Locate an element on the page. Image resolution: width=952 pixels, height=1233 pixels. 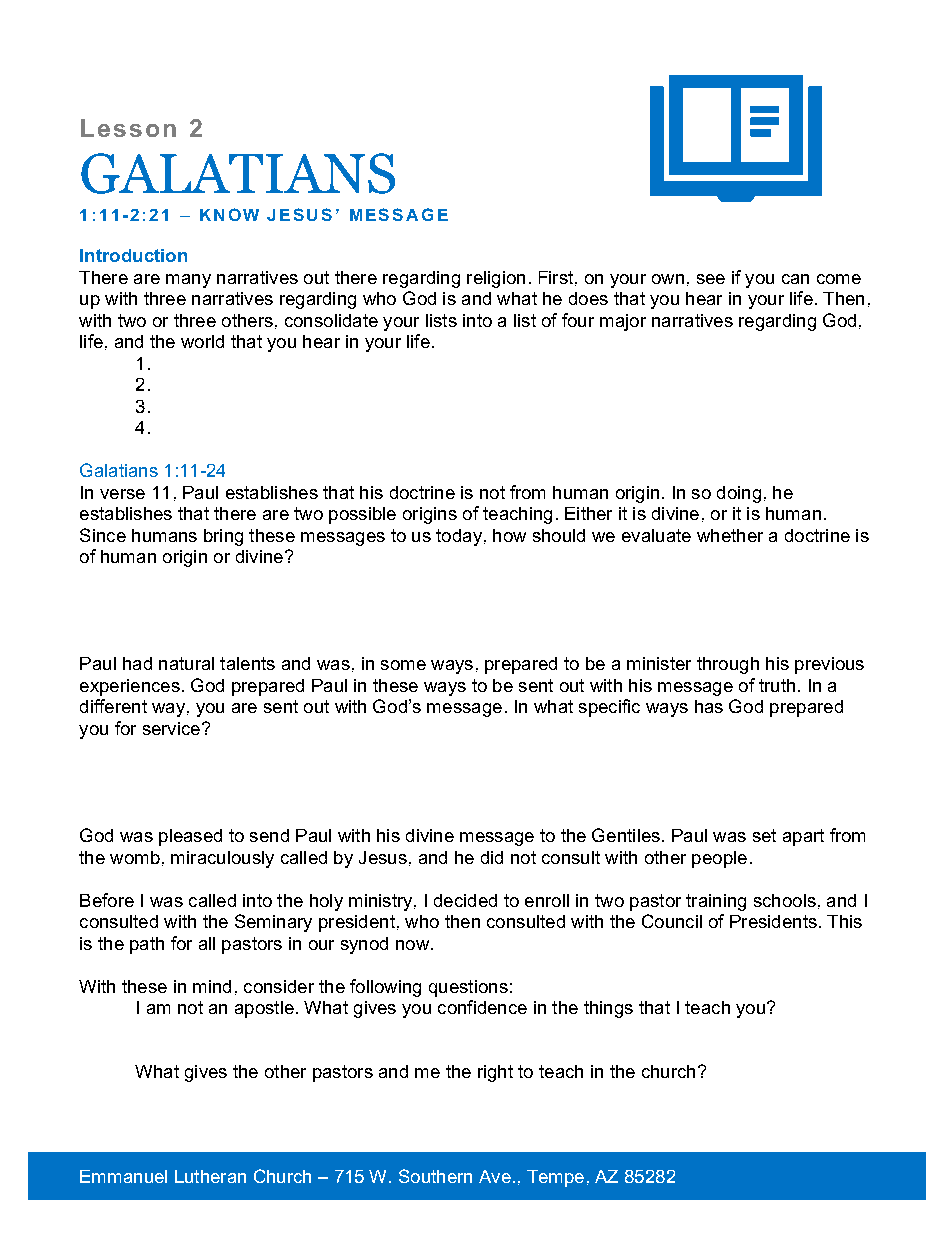
questions is located at coordinates (468, 988).
